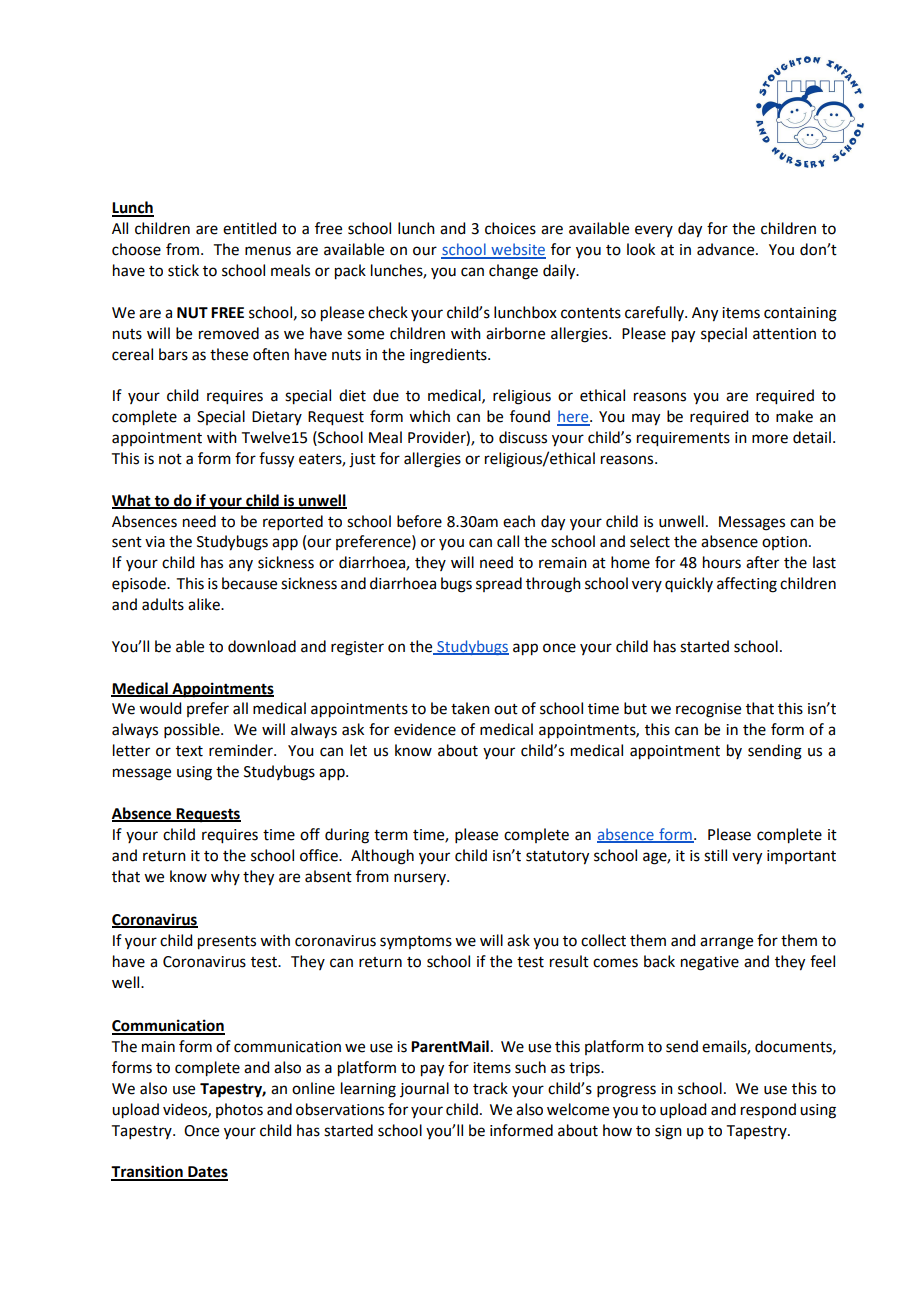 The width and height of the image is (924, 1309). I want to click on advance, so click(727, 249).
